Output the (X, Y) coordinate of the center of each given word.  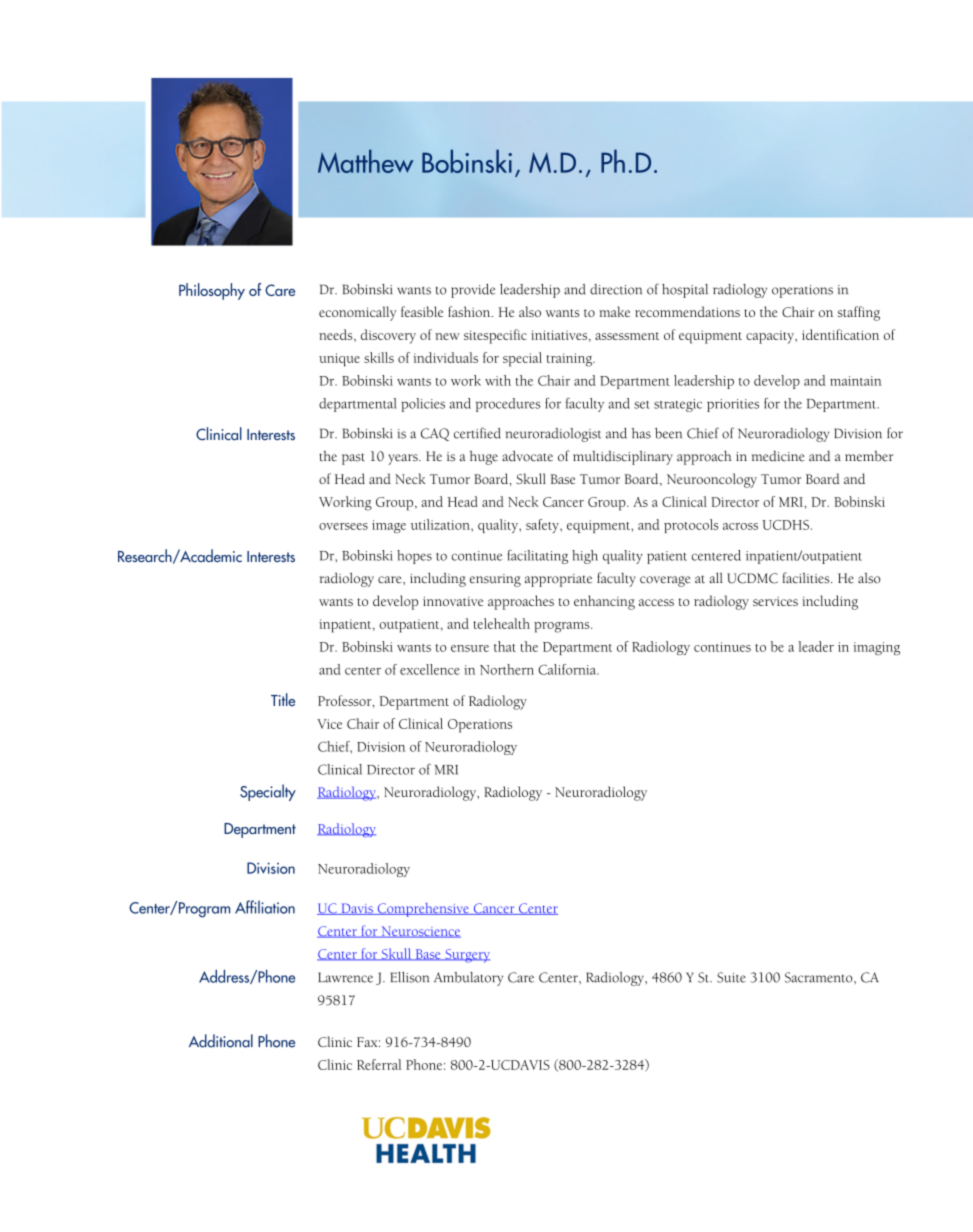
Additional (221, 1041)
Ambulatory (468, 979)
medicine (778, 456)
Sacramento (820, 977)
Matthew (365, 161)
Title (283, 699)
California (568, 669)
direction (616, 289)
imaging (876, 648)
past (353, 459)
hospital (685, 291)
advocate (527, 456)
